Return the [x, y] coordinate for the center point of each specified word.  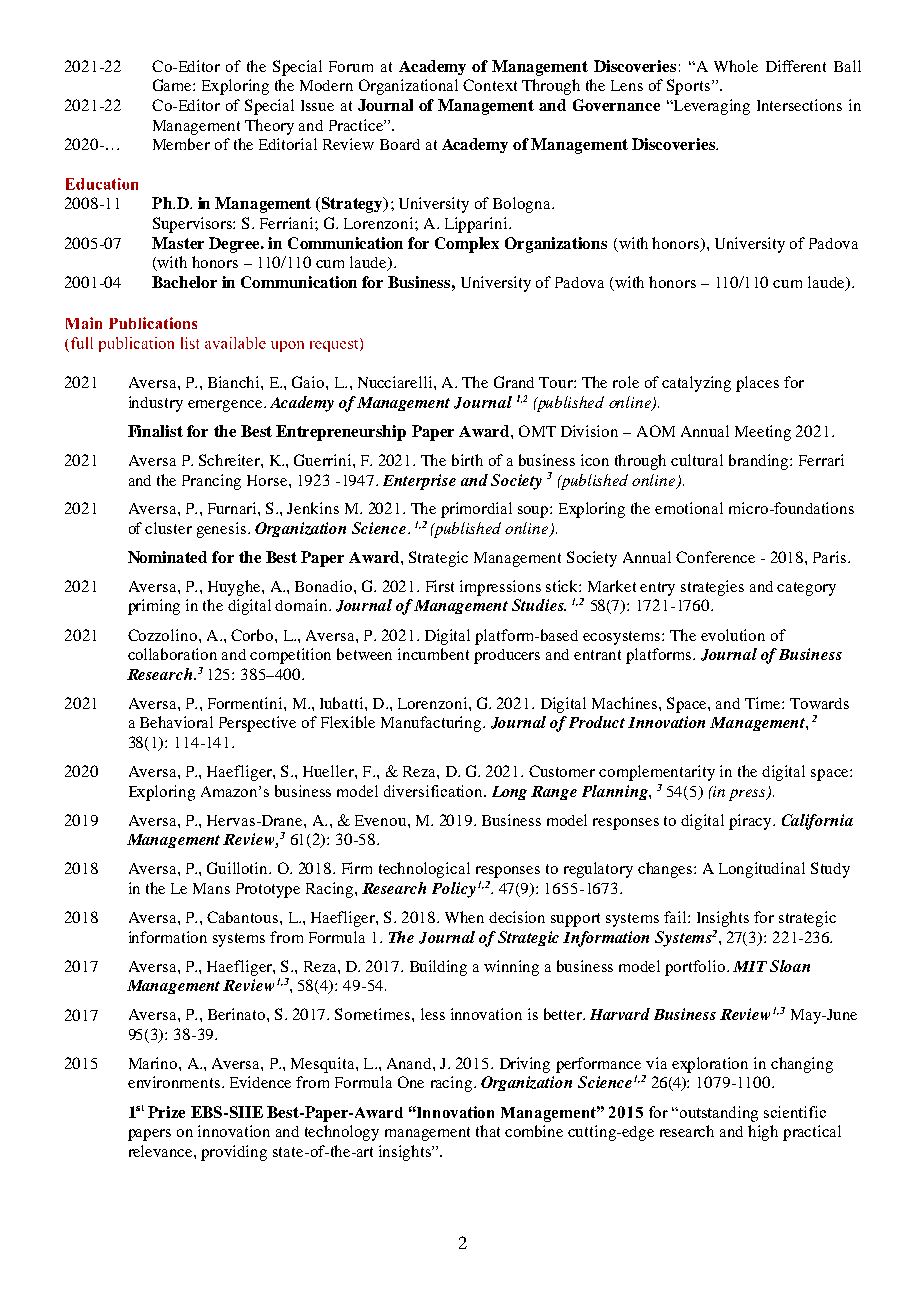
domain [302, 605]
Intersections [799, 105]
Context [490, 85]
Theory [269, 127]
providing [234, 1153]
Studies [539, 605]
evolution [733, 635]
